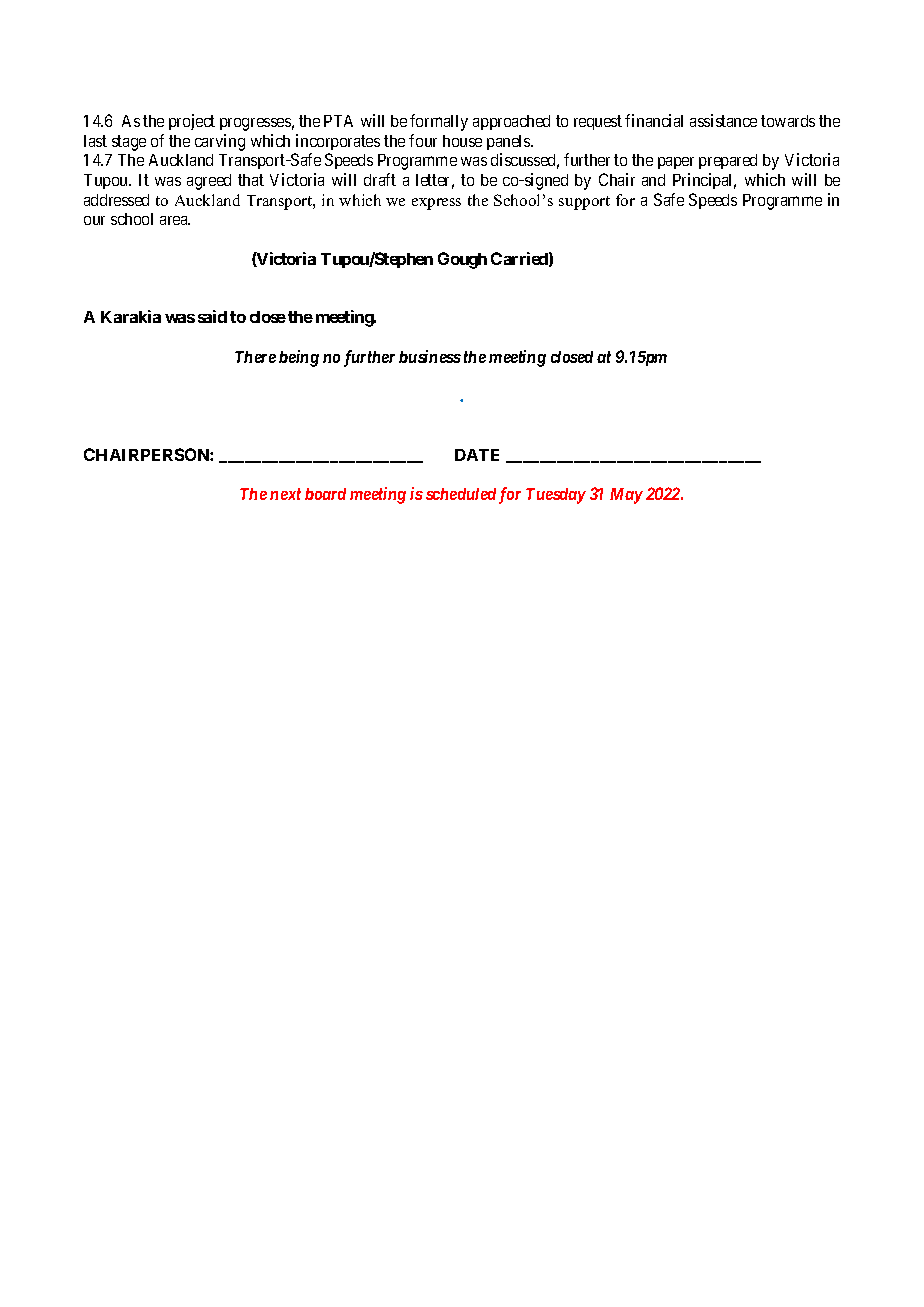 This page has width=924, height=1307. Describe the element at coordinates (439, 122) in the page. I see `formally` at that location.
